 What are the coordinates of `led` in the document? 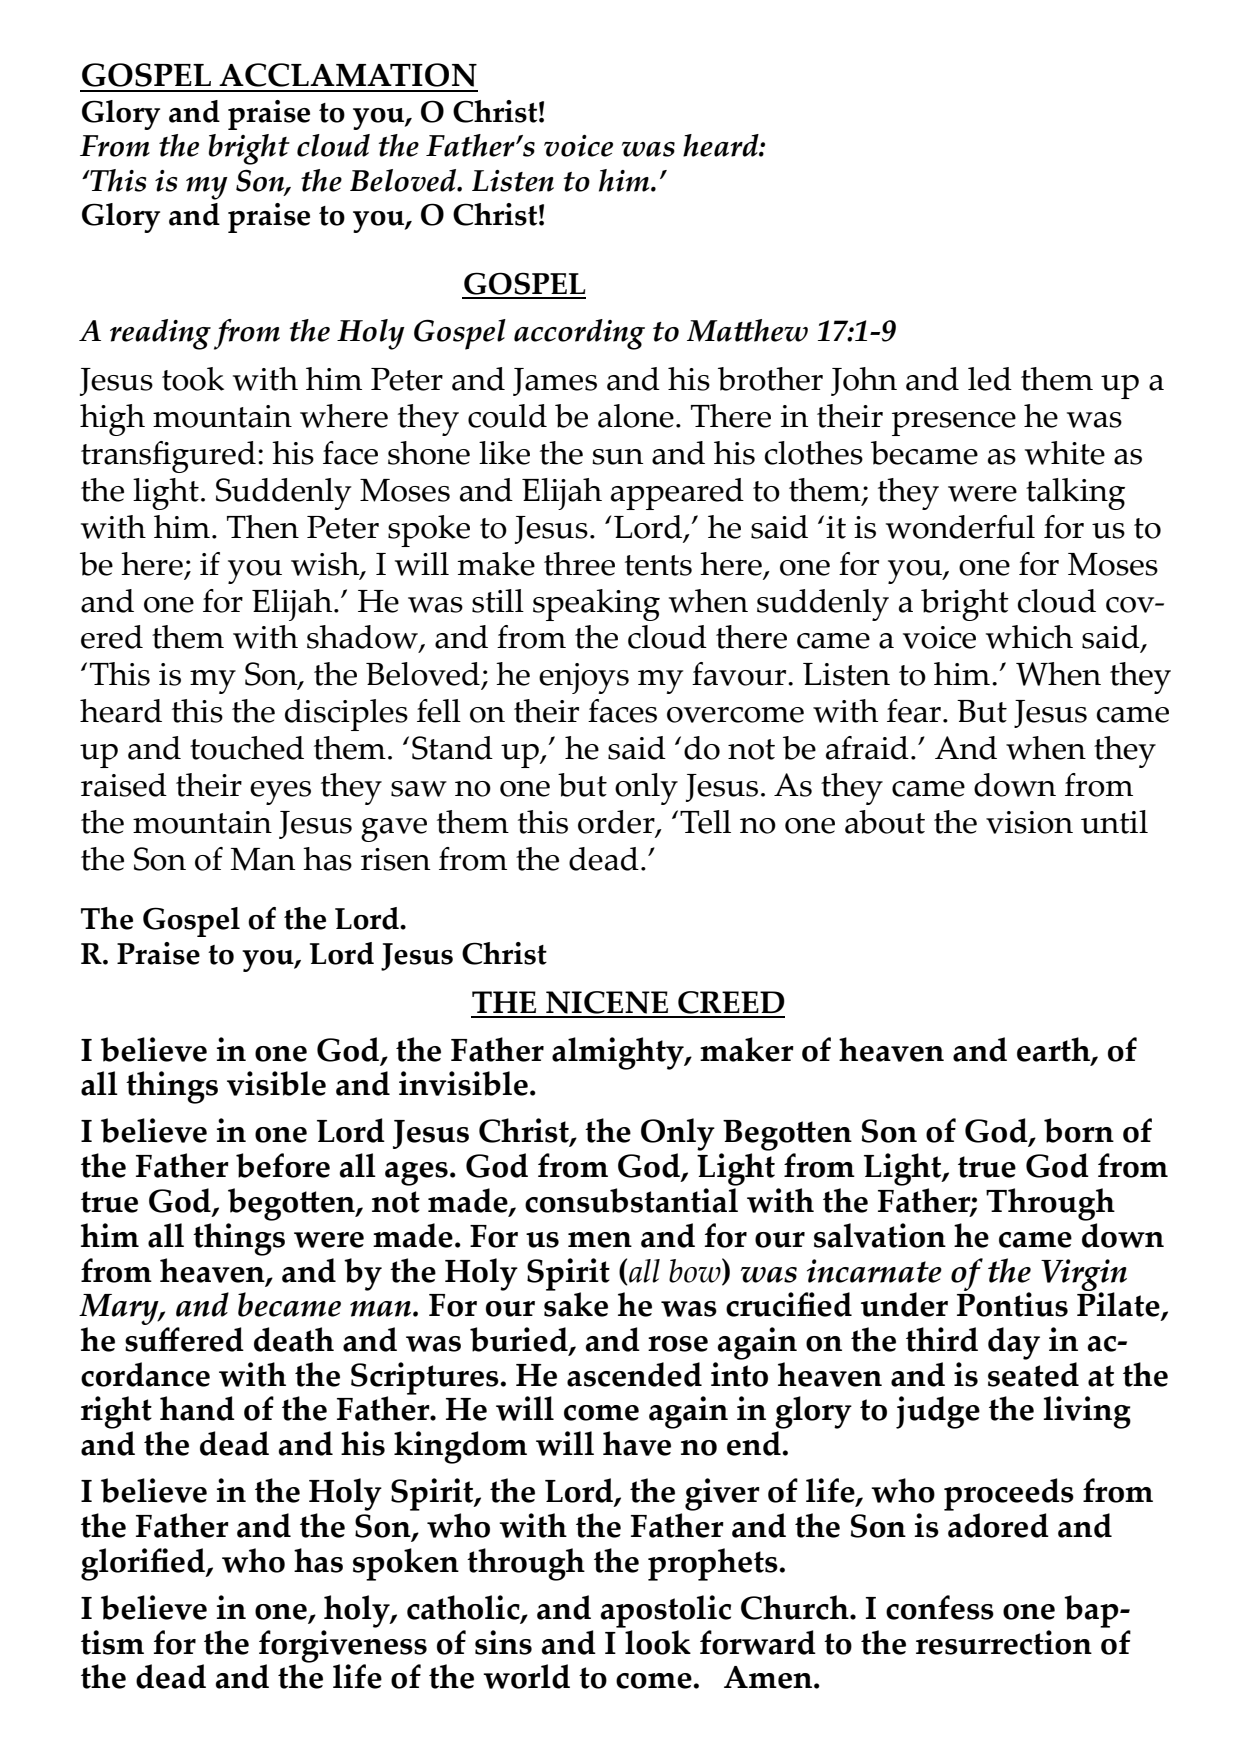 It's located at (990, 379).
